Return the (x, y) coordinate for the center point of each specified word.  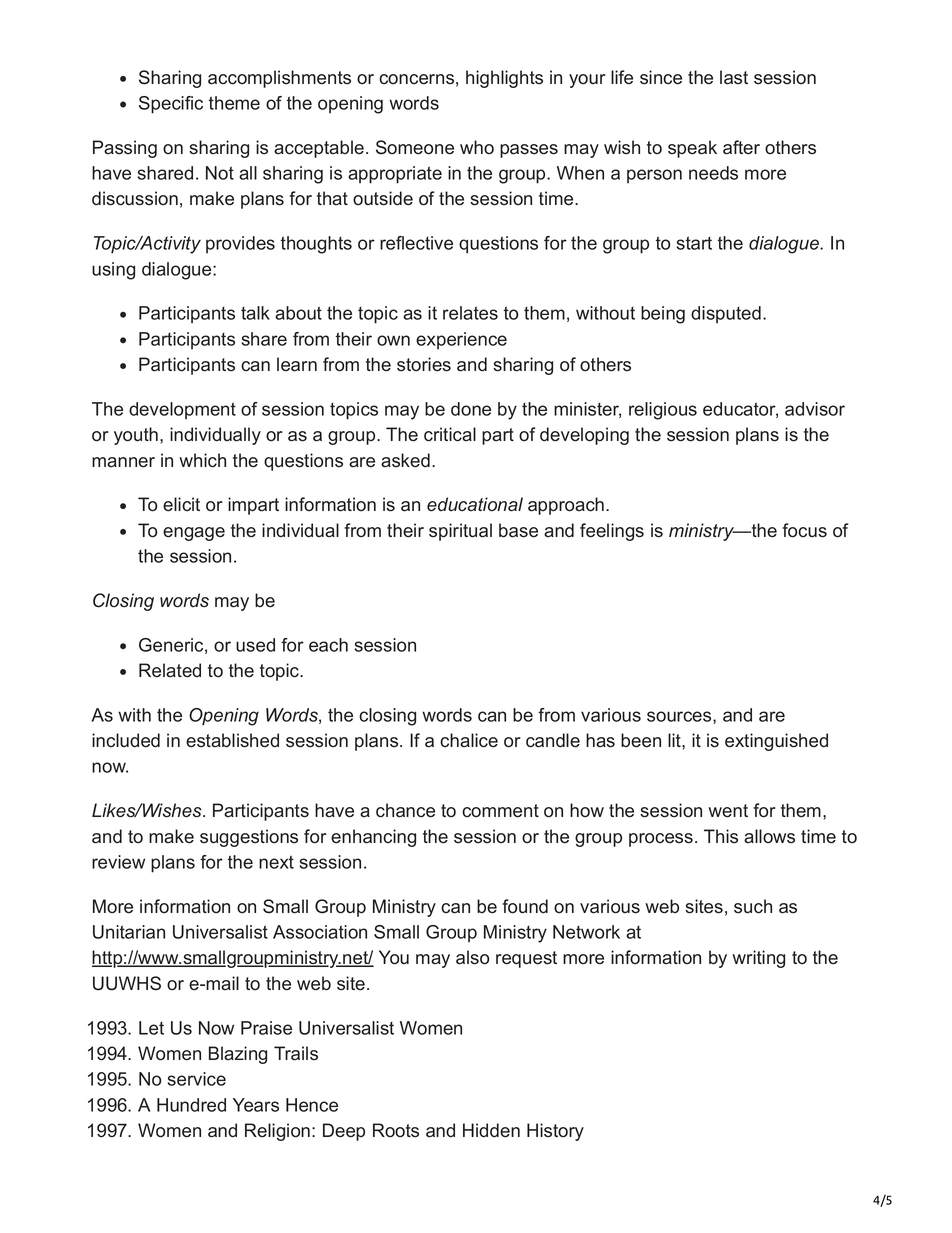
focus (804, 530)
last (734, 77)
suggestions (249, 838)
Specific (171, 105)
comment (500, 811)
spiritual (460, 532)
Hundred (191, 1105)
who (477, 147)
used (255, 645)
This (721, 836)
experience (461, 341)
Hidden (491, 1130)
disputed (726, 315)
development (182, 411)
